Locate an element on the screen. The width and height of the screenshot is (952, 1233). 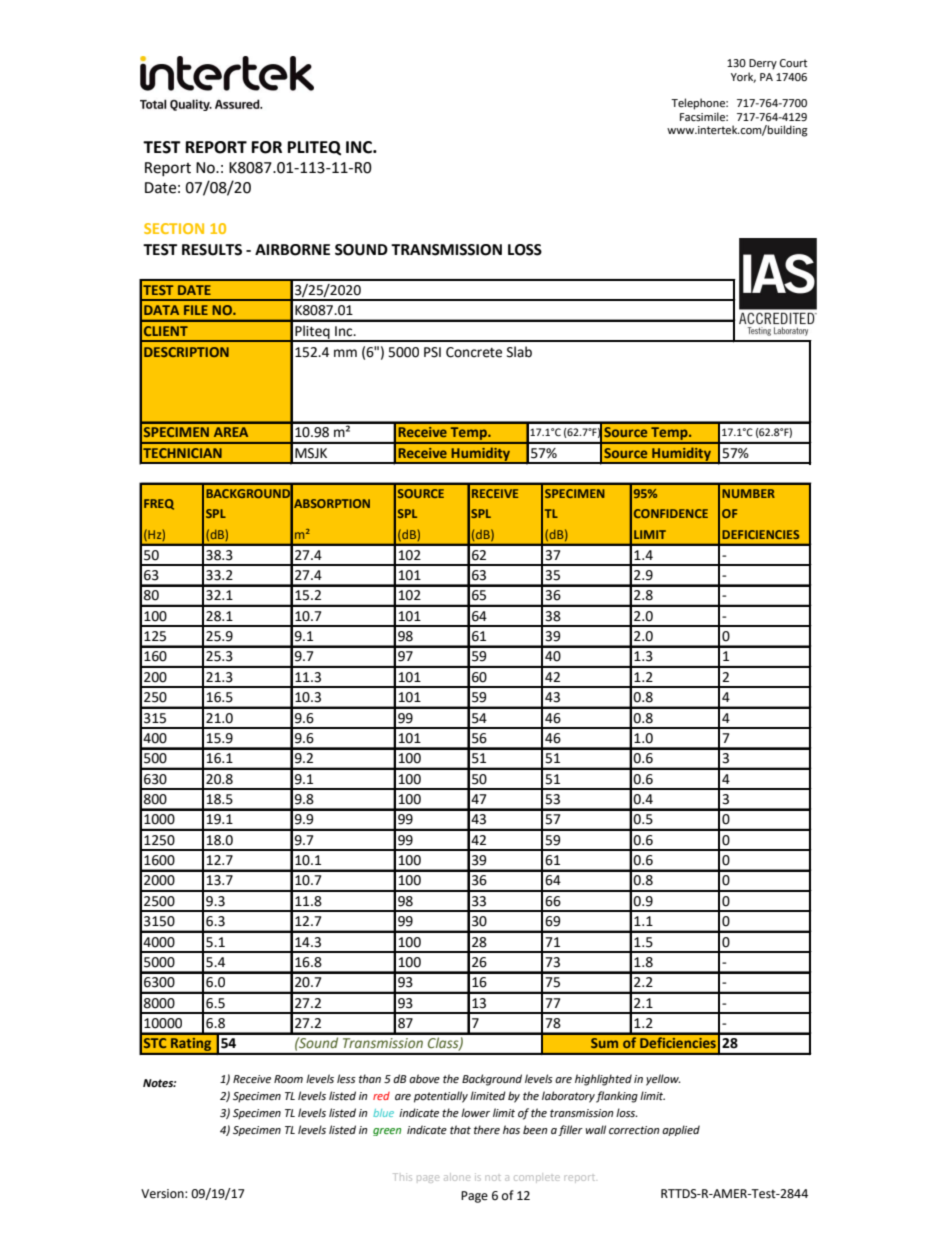
FOR is located at coordinates (267, 147).
